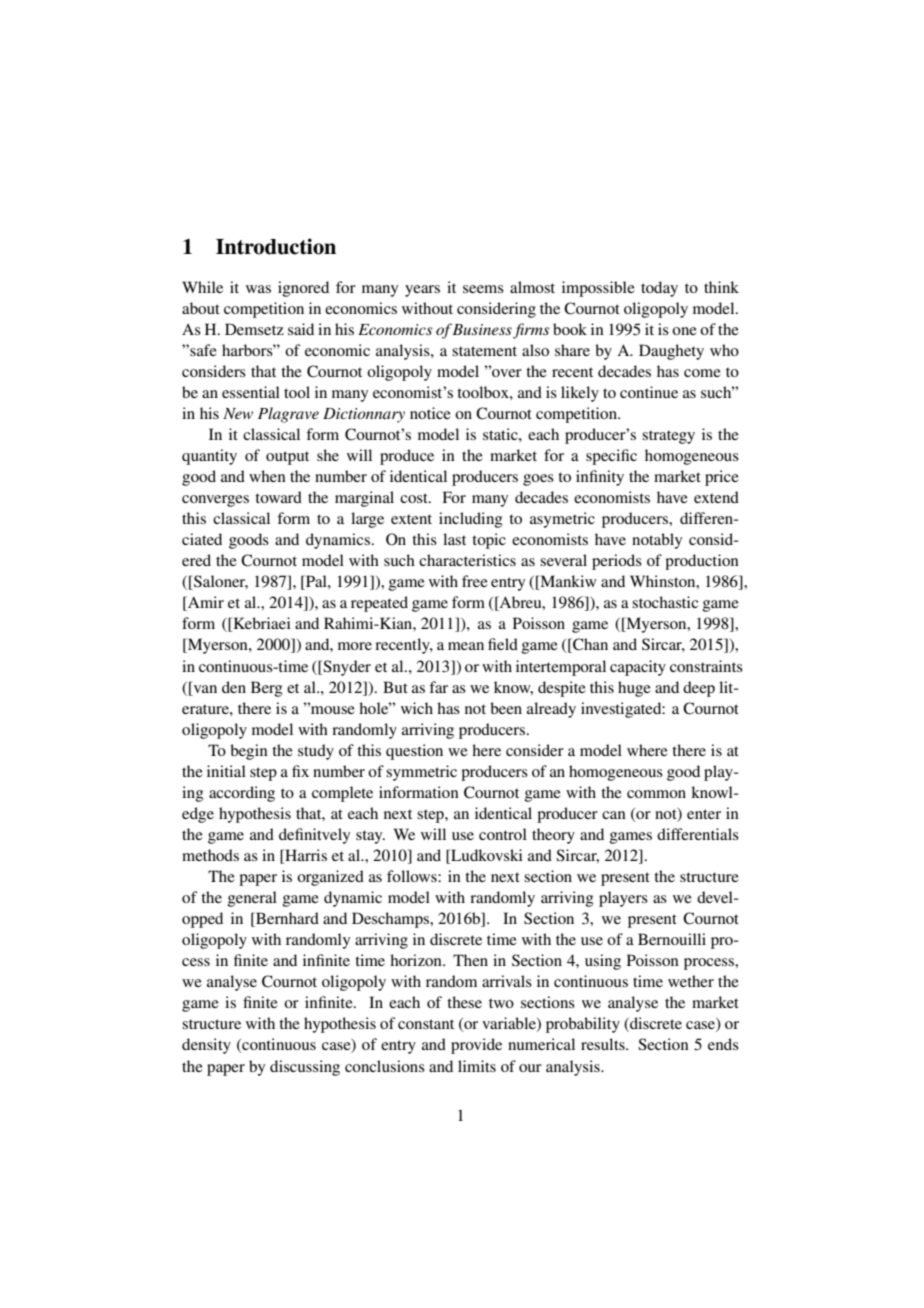  Describe the element at coordinates (421, 773) in the page. I see `symmetric` at that location.
